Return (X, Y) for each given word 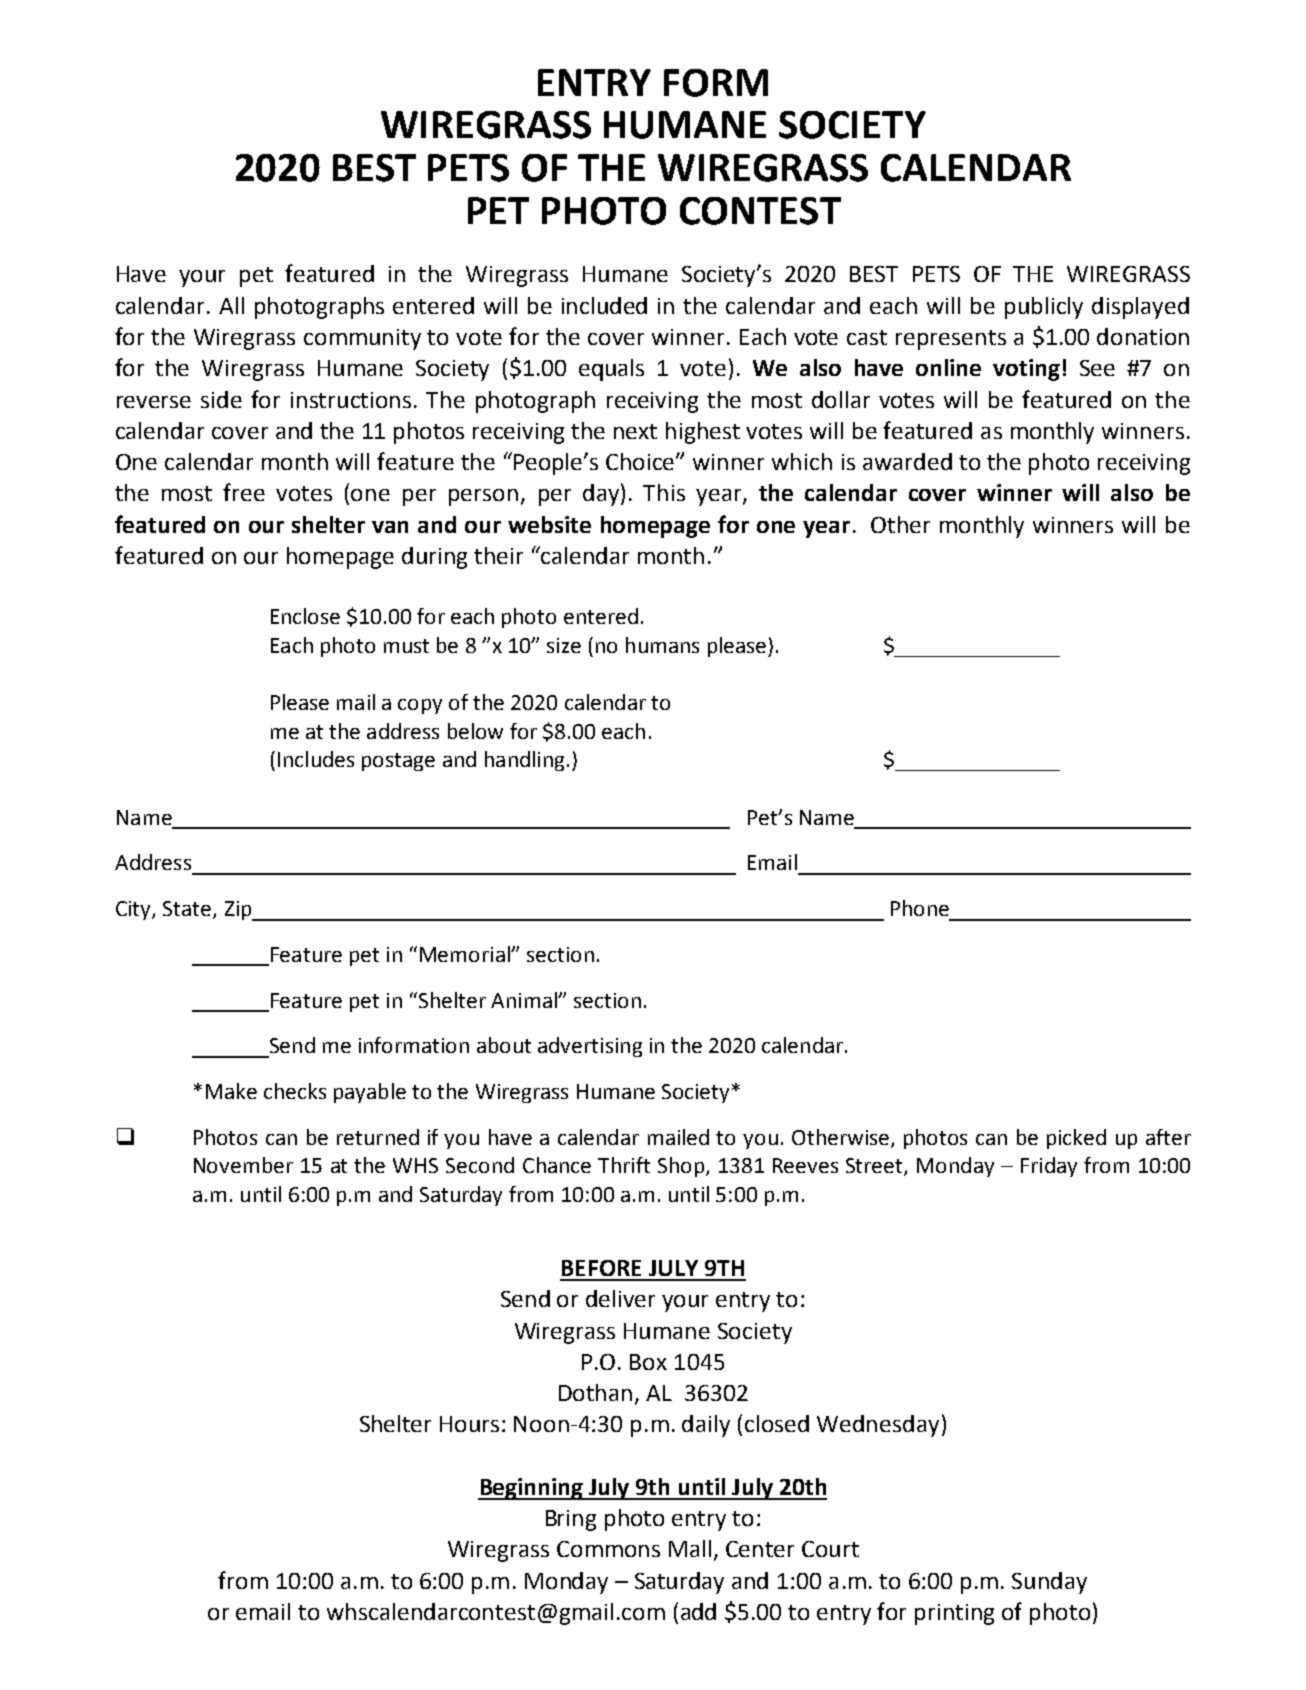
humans (662, 645)
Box (648, 1362)
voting (1026, 370)
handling (524, 761)
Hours (469, 1424)
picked (1076, 1139)
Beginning (532, 1489)
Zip (239, 911)
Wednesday (878, 1426)
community (362, 339)
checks (295, 1091)
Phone (920, 908)
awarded (907, 461)
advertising (590, 1047)
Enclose (305, 616)
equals (611, 370)
